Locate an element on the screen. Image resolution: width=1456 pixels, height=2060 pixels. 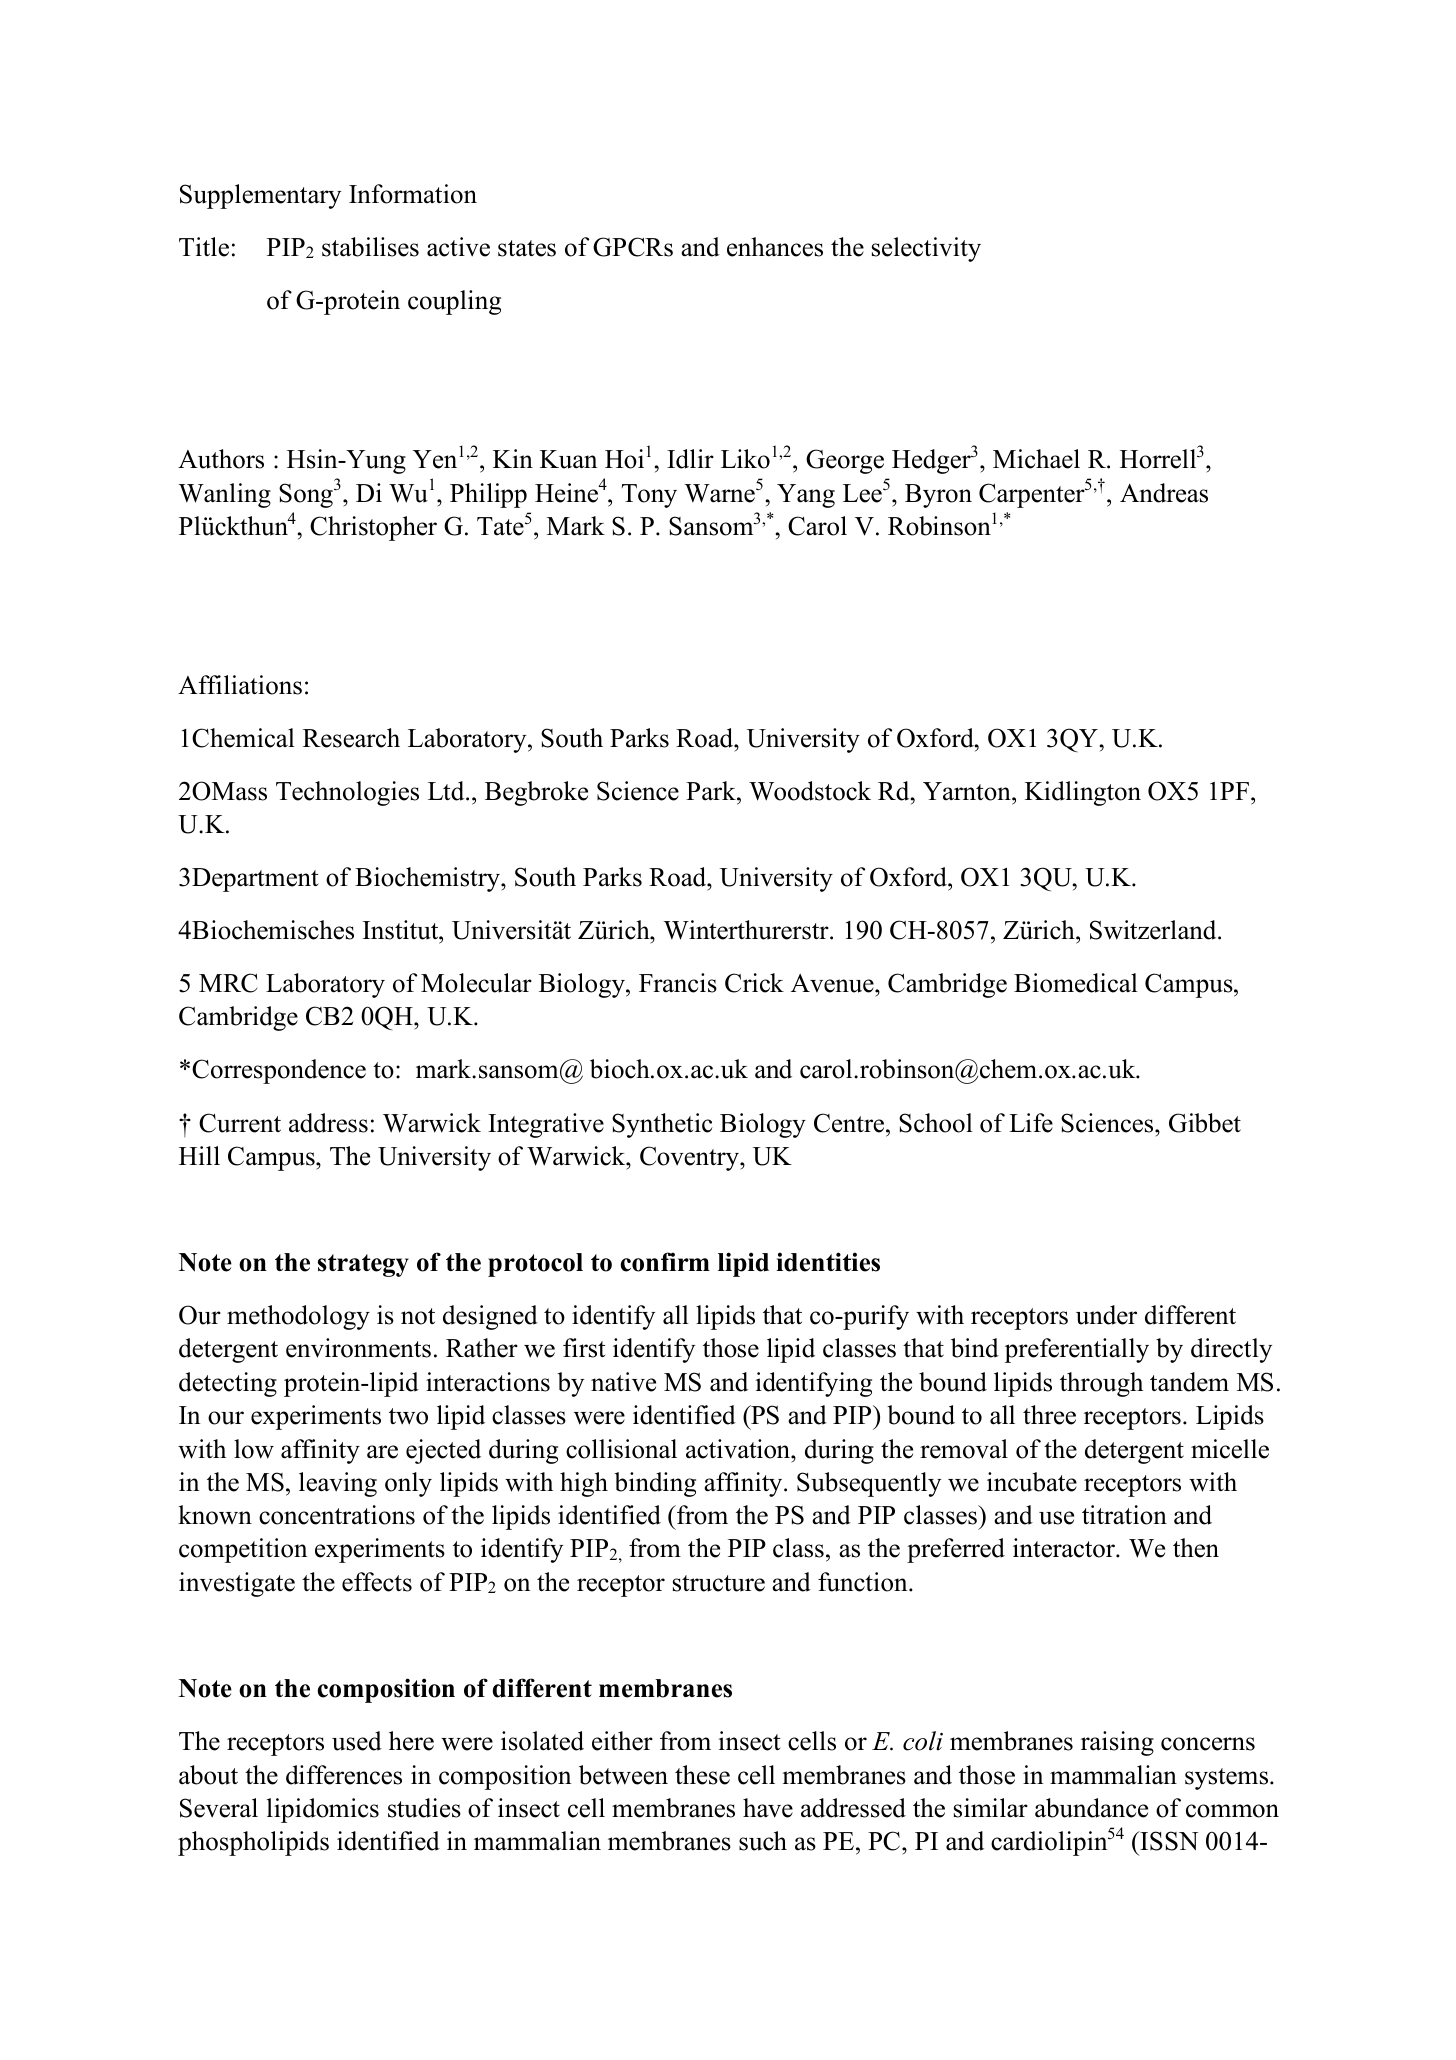
differences is located at coordinates (344, 1775).
